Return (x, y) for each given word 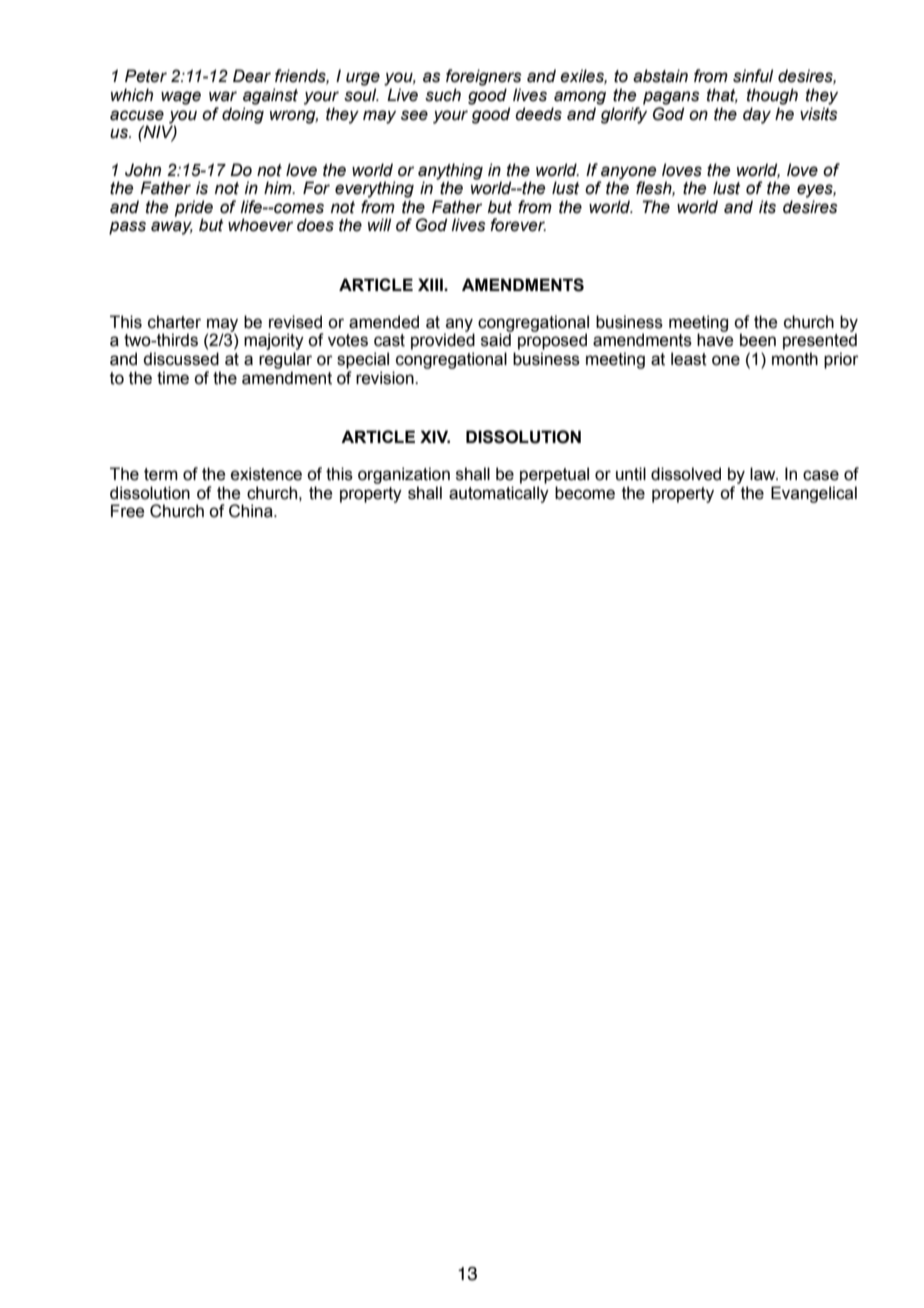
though (772, 96)
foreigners (484, 77)
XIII (431, 284)
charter (174, 322)
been (758, 340)
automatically (499, 494)
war (223, 96)
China (252, 511)
